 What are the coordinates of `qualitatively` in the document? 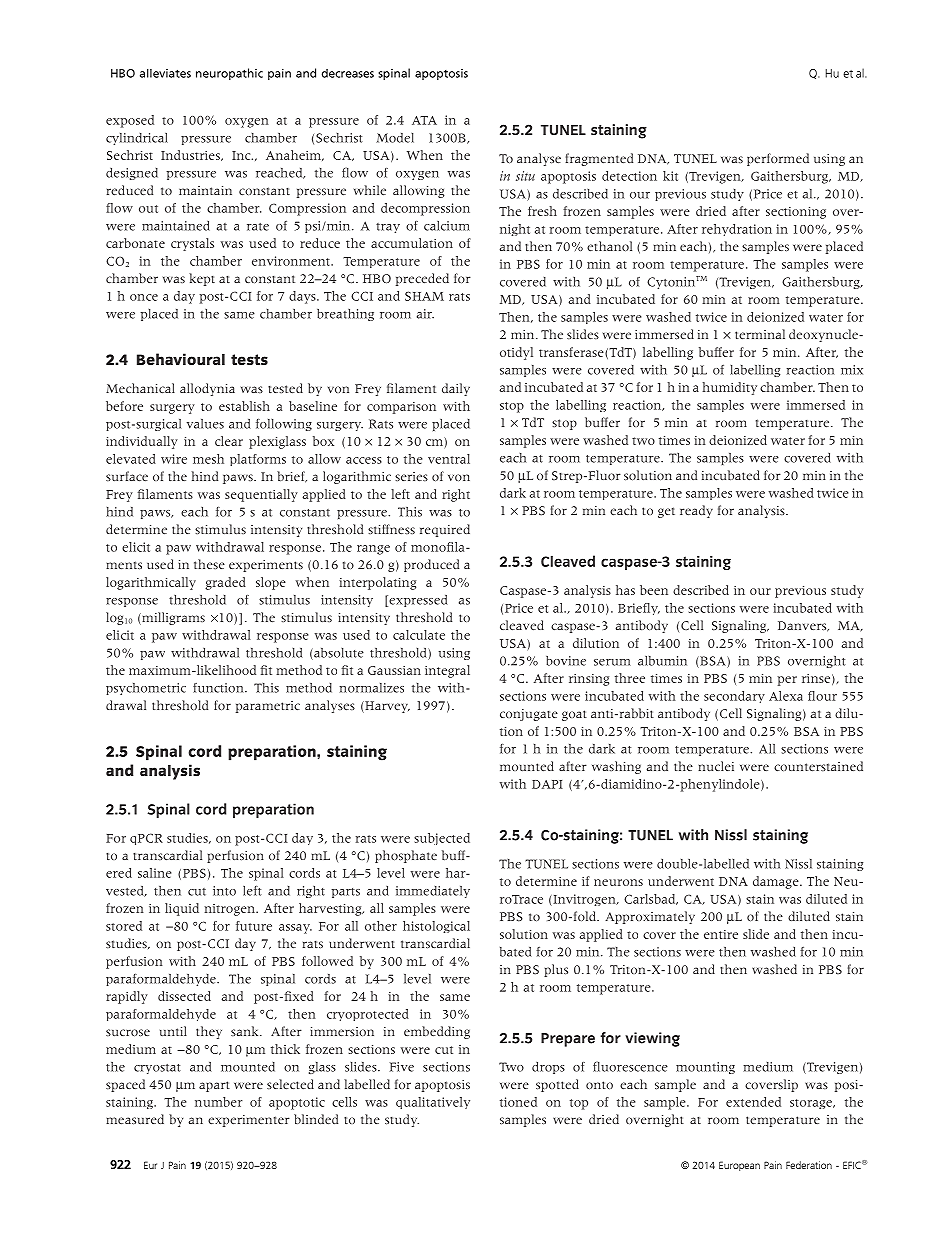 It's located at (433, 1103).
